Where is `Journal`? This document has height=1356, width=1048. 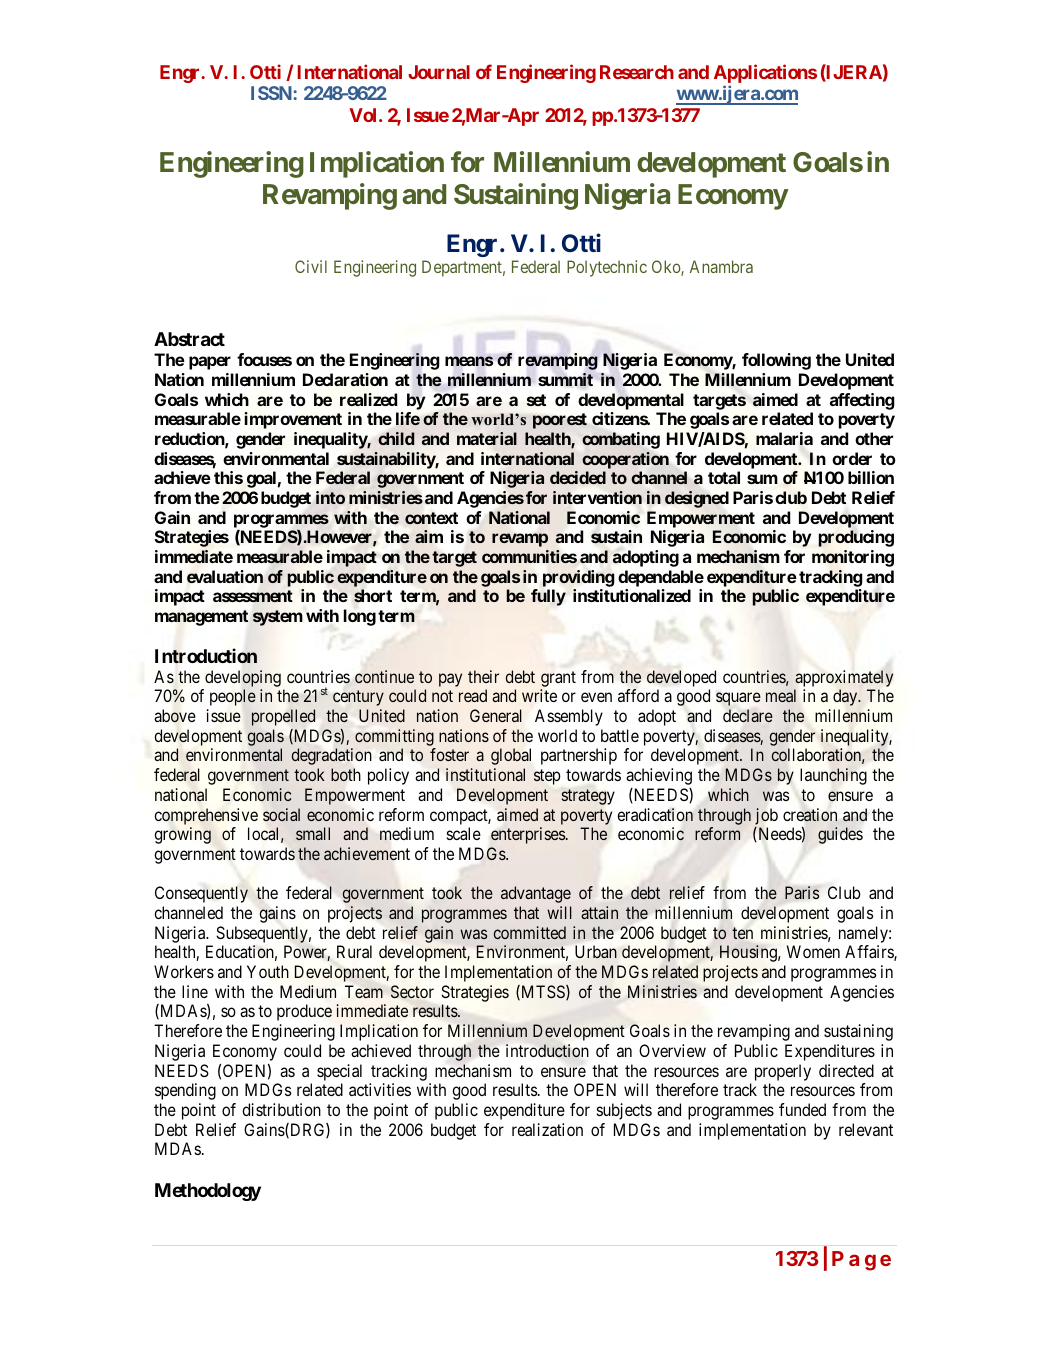
Journal is located at coordinates (439, 72).
